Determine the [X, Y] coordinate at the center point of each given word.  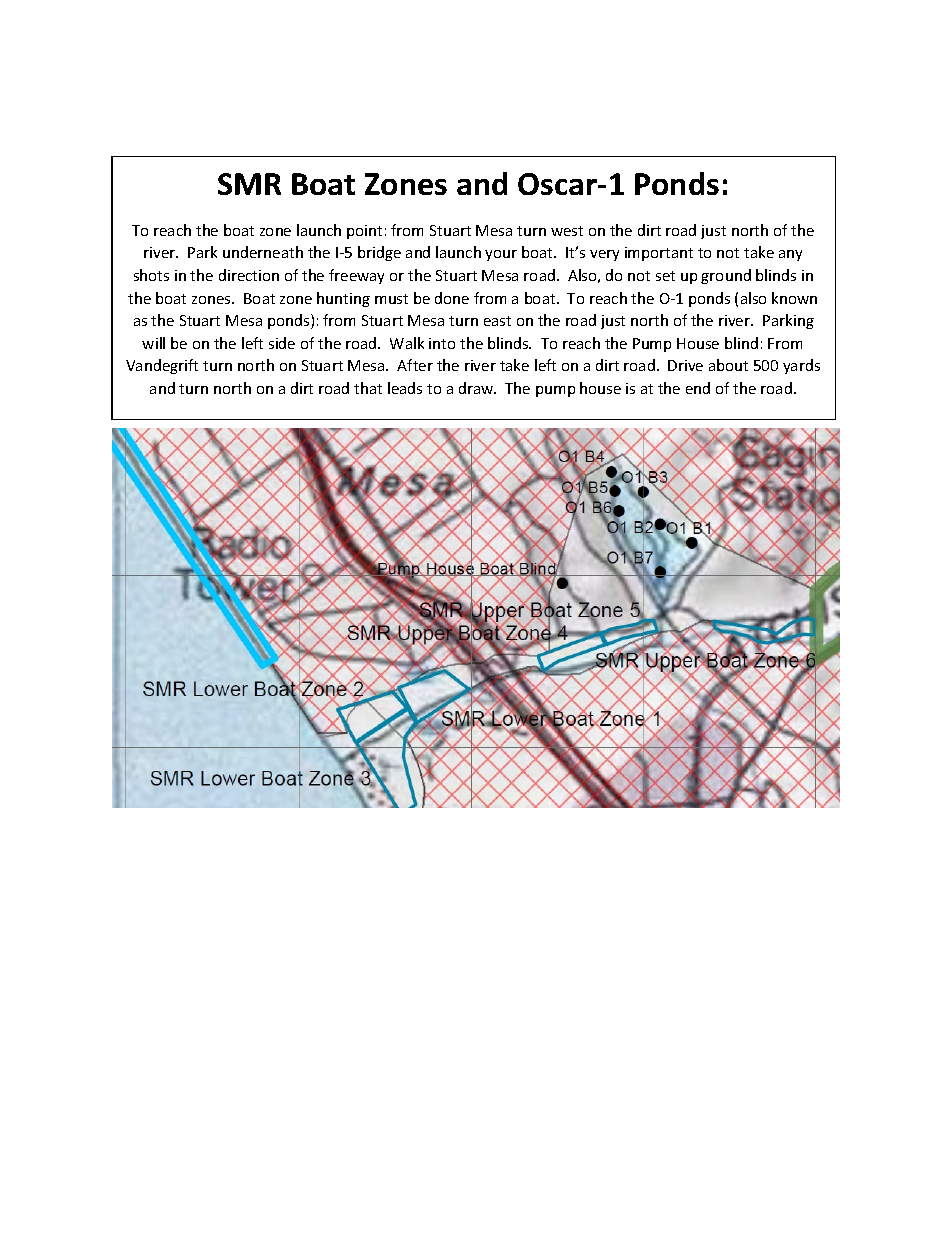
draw [477, 388]
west [567, 231]
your [501, 255]
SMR [249, 184]
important [659, 254]
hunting [343, 299]
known [794, 298]
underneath [263, 252]
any [790, 255]
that [368, 388]
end [698, 388]
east [497, 321]
